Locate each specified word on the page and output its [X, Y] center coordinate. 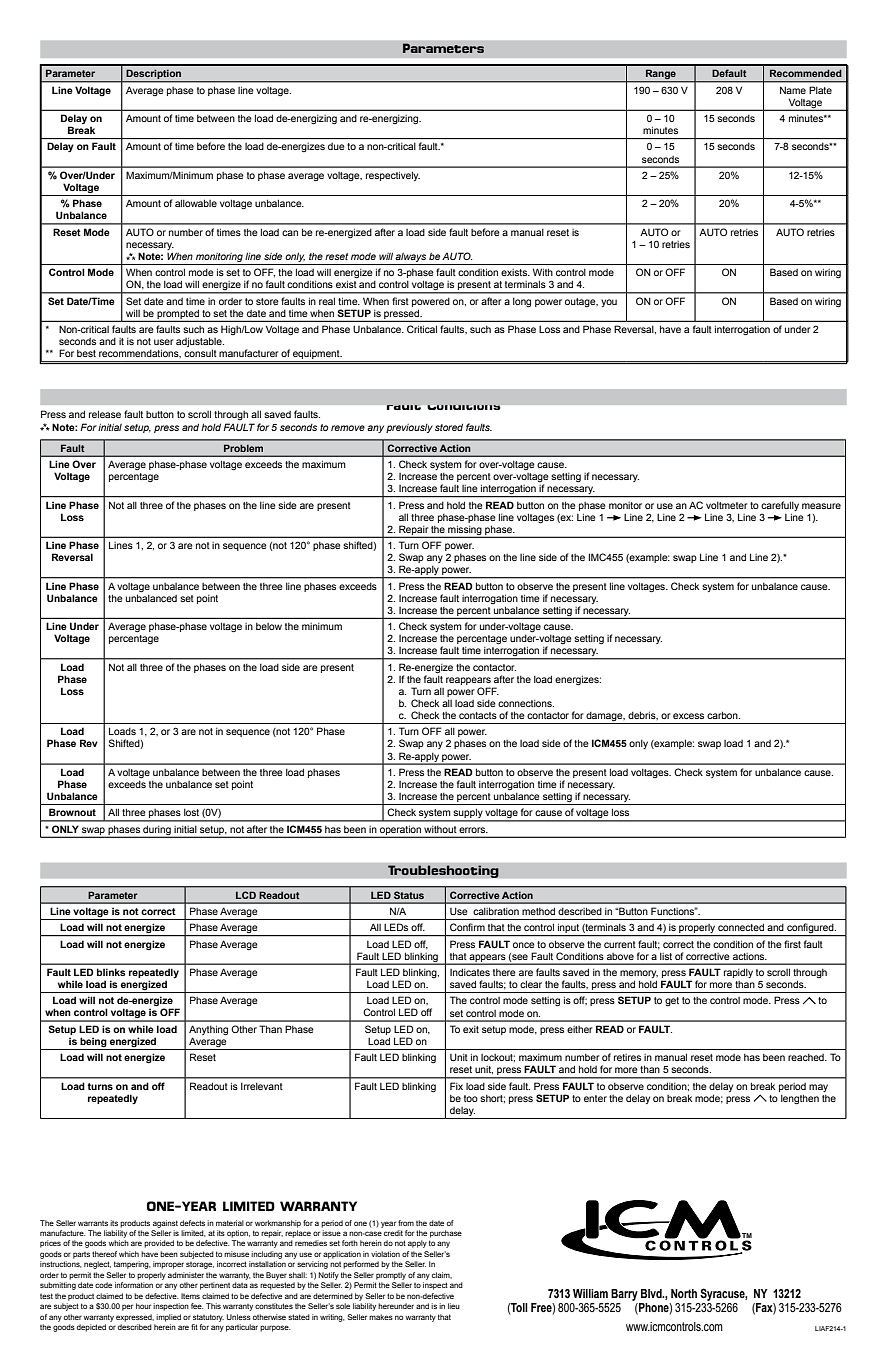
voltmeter [727, 505]
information [134, 1285]
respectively [393, 176]
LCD [246, 895]
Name [793, 90]
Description [154, 75]
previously [409, 428]
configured [810, 929]
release [105, 414]
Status [409, 895]
